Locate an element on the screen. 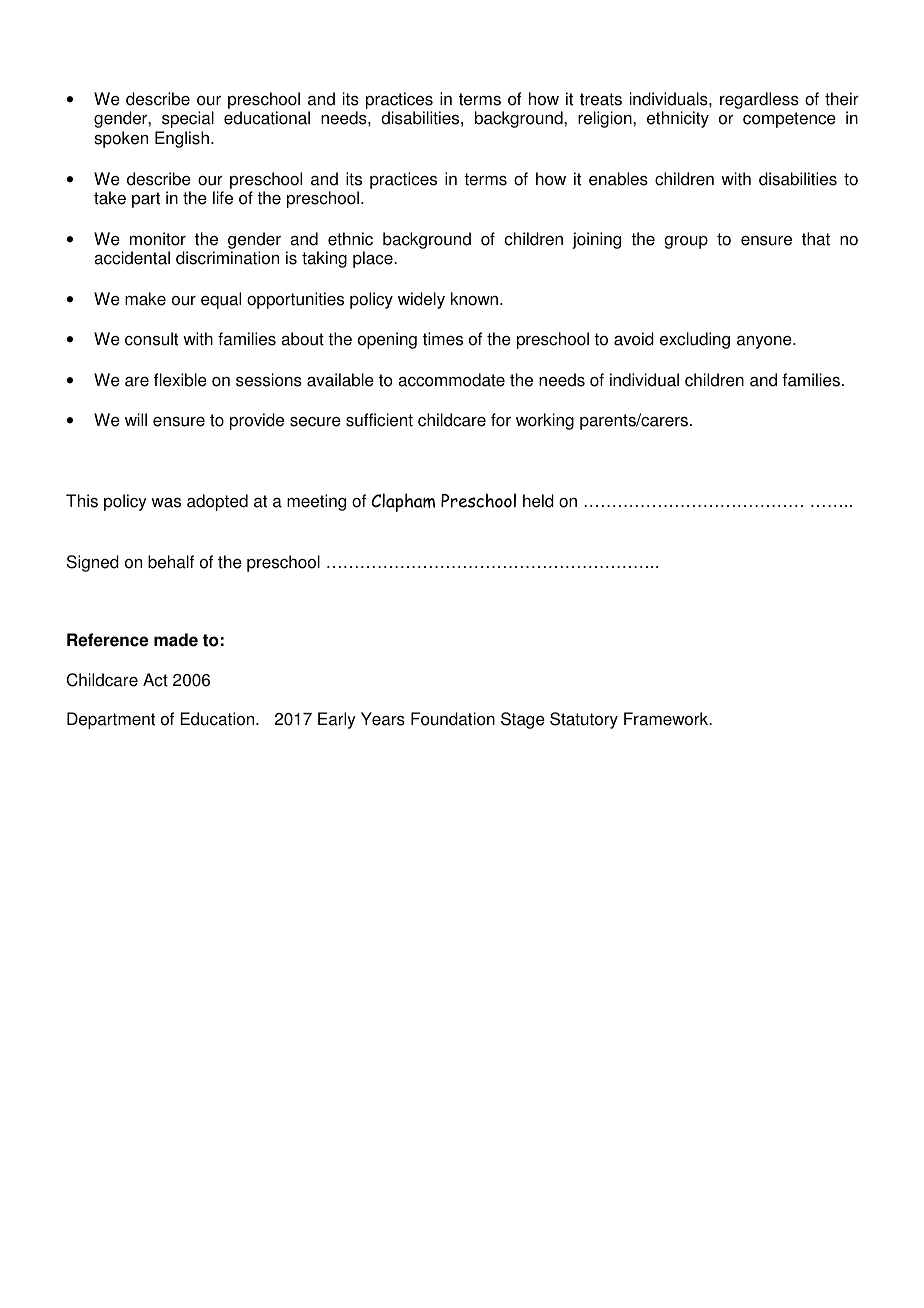 The height and width of the screenshot is (1308, 924). made is located at coordinates (176, 640).
